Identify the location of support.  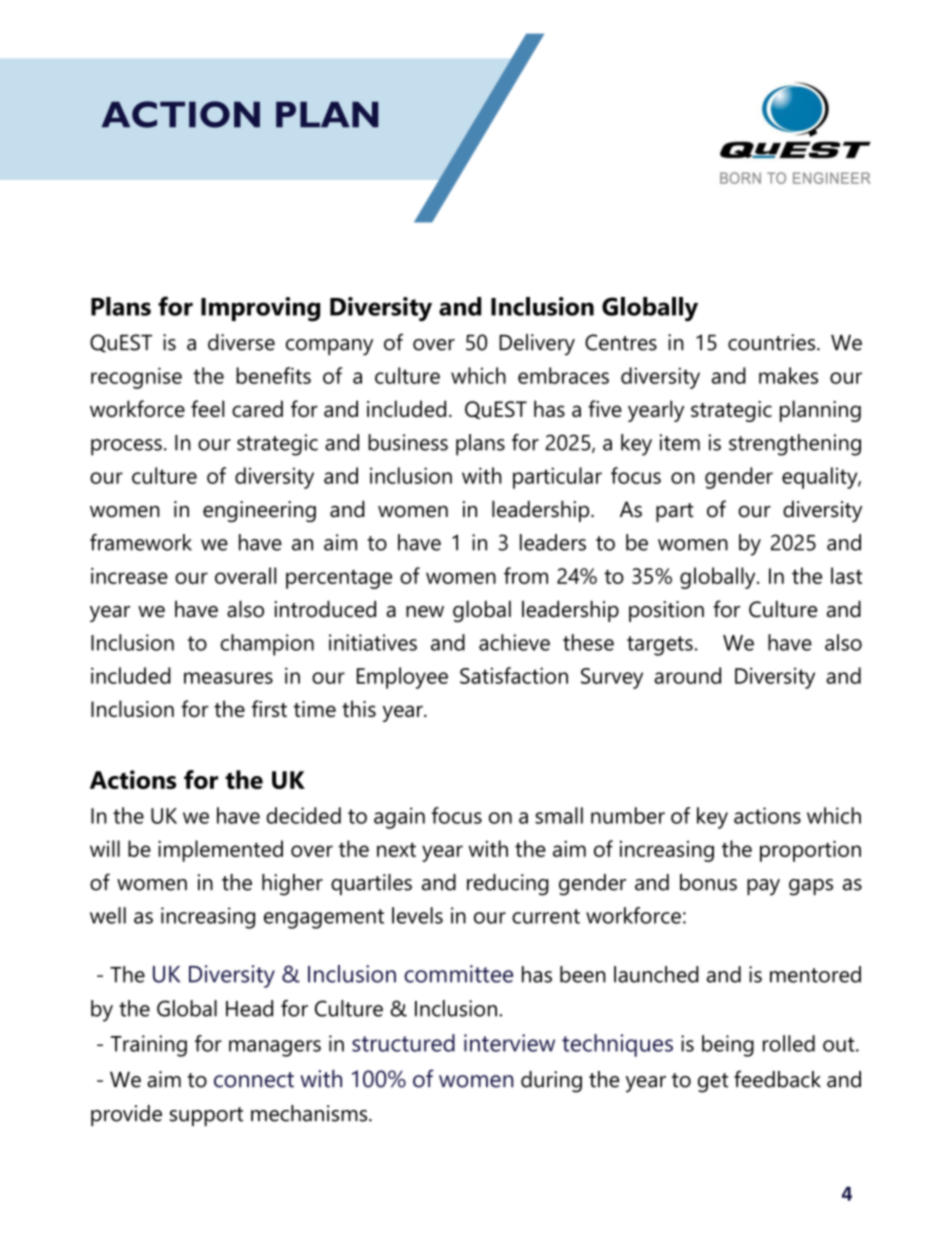
(206, 1116).
